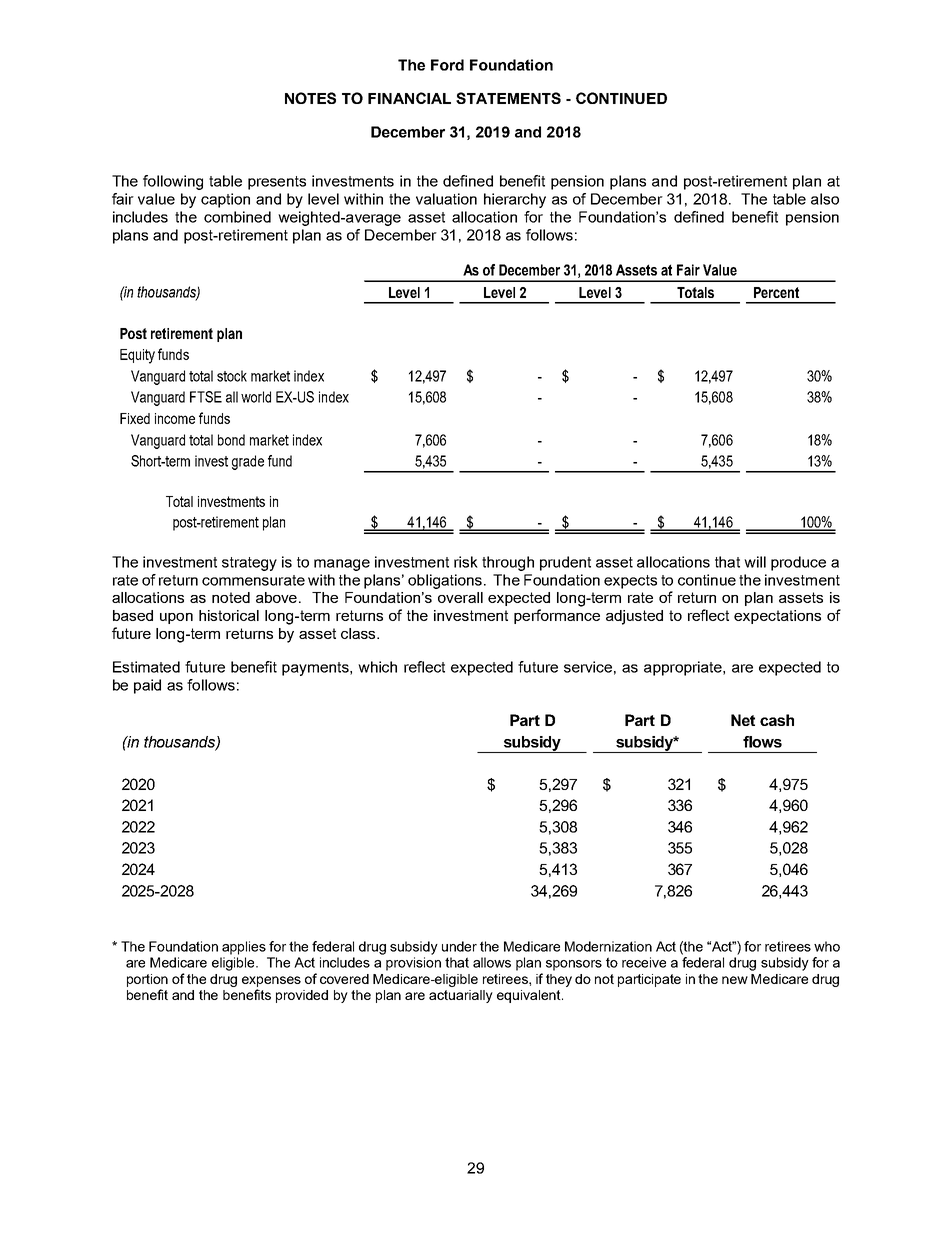 The width and height of the screenshot is (952, 1233). What do you see at coordinates (755, 562) in the screenshot?
I see `will` at bounding box center [755, 562].
